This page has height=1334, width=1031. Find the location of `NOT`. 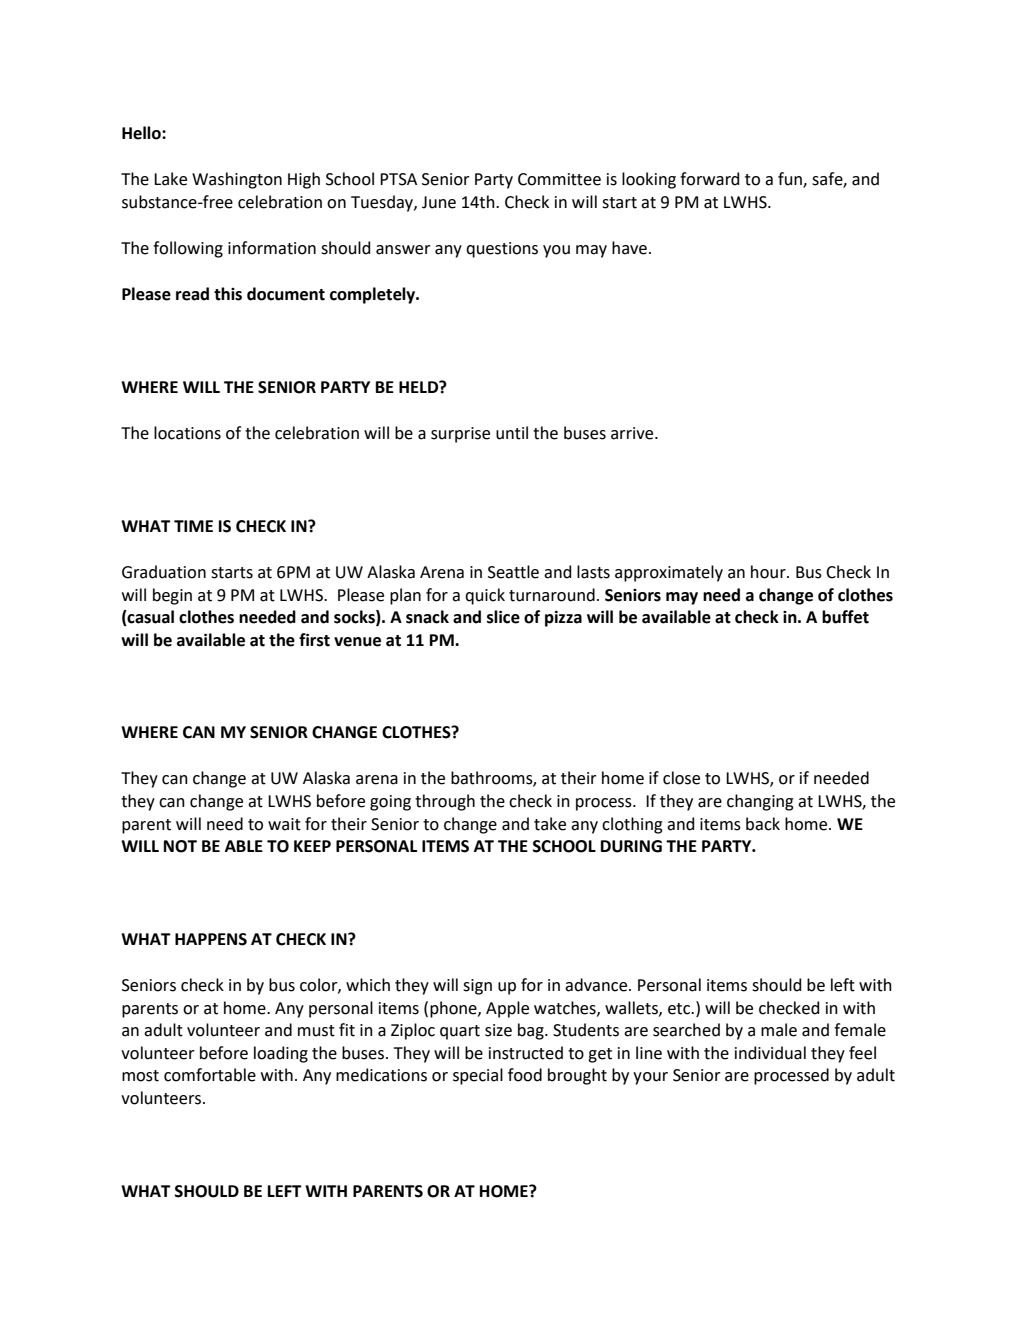

NOT is located at coordinates (180, 846).
